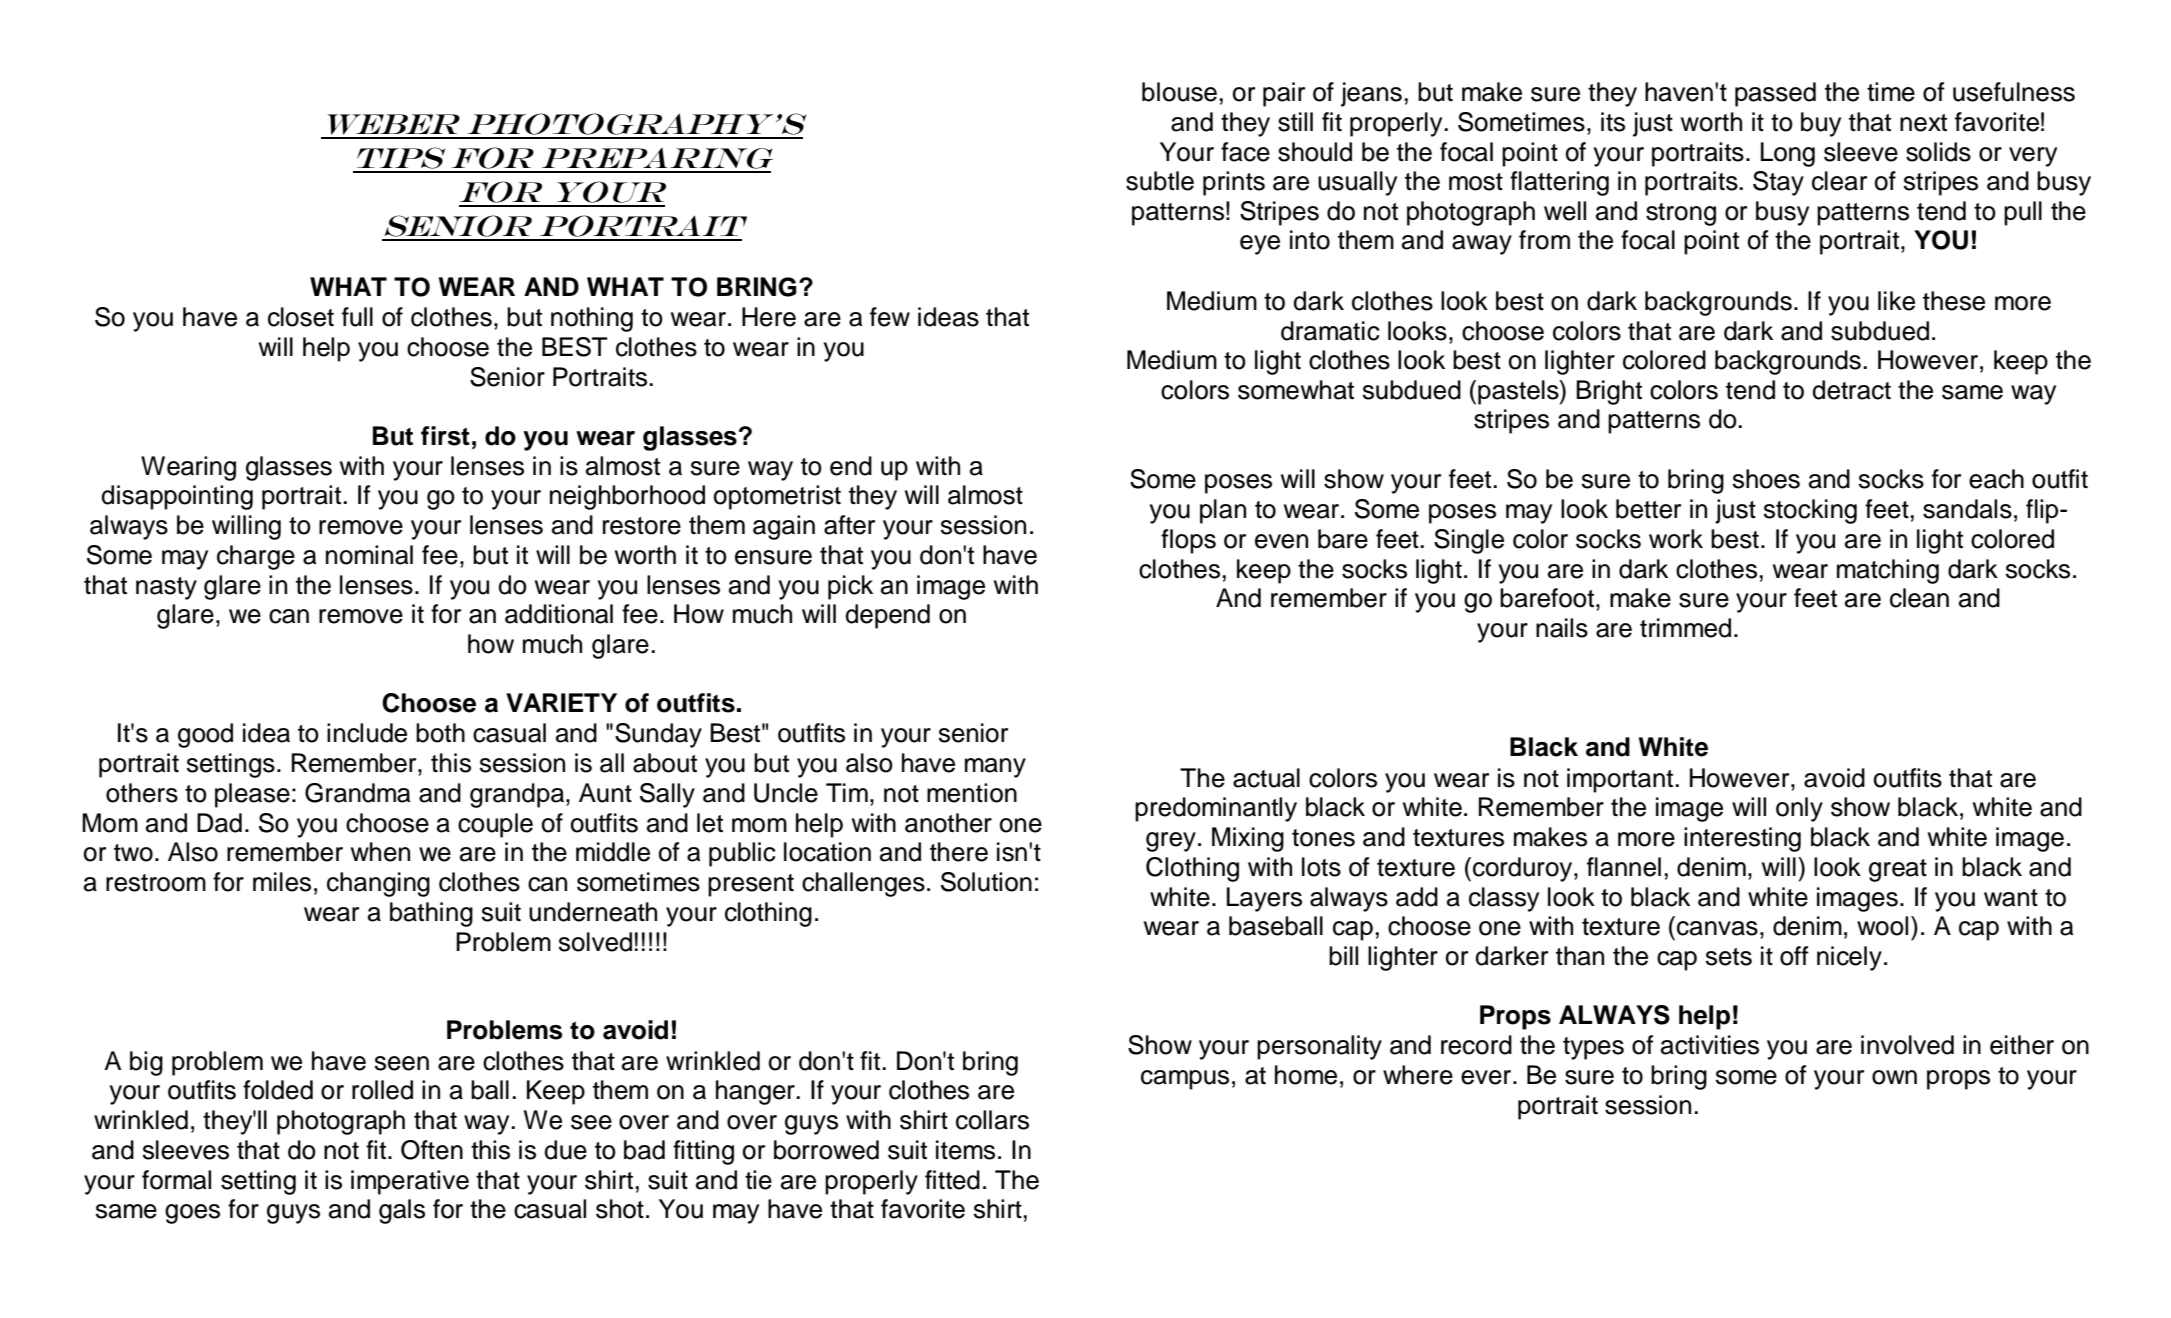  What do you see at coordinates (357, 317) in the page?
I see `full` at bounding box center [357, 317].
